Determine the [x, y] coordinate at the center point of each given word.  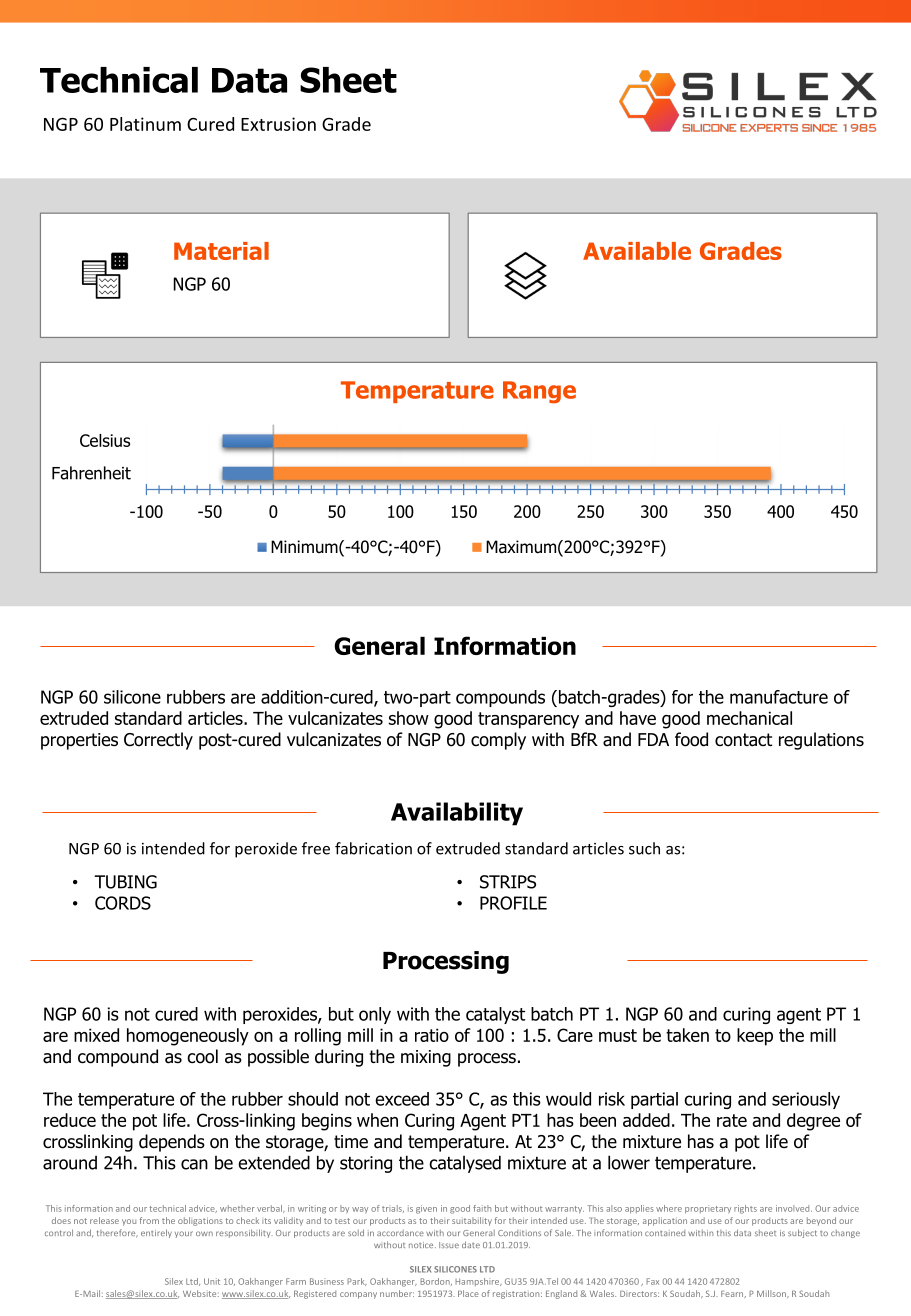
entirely [156, 1233]
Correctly [158, 741]
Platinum [145, 124]
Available [637, 251]
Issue [449, 1245]
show [409, 718]
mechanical [749, 718]
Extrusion [278, 124]
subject [802, 1233]
